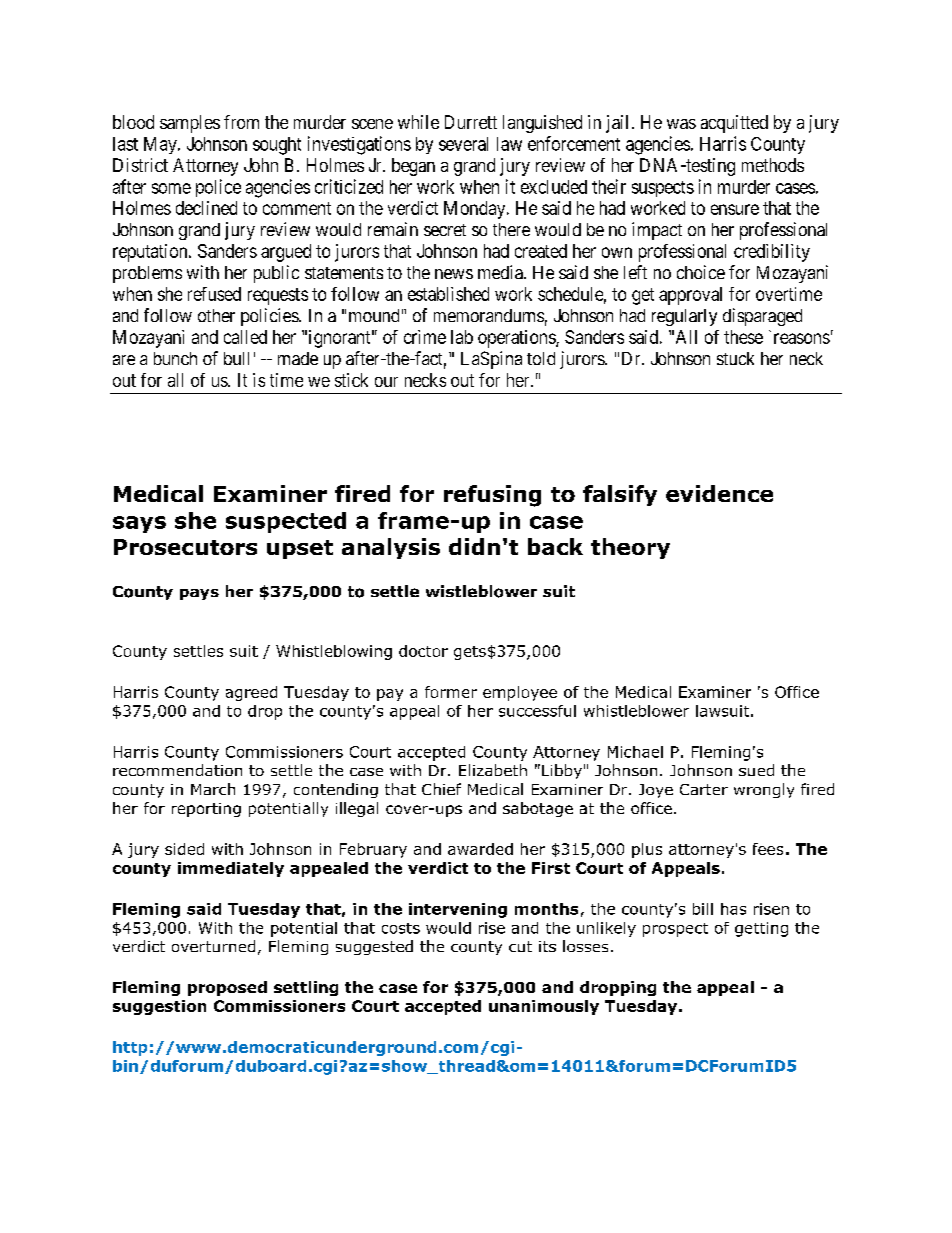 The width and height of the document is (952, 1233). What do you see at coordinates (734, 124) in the document?
I see `acquitted` at bounding box center [734, 124].
